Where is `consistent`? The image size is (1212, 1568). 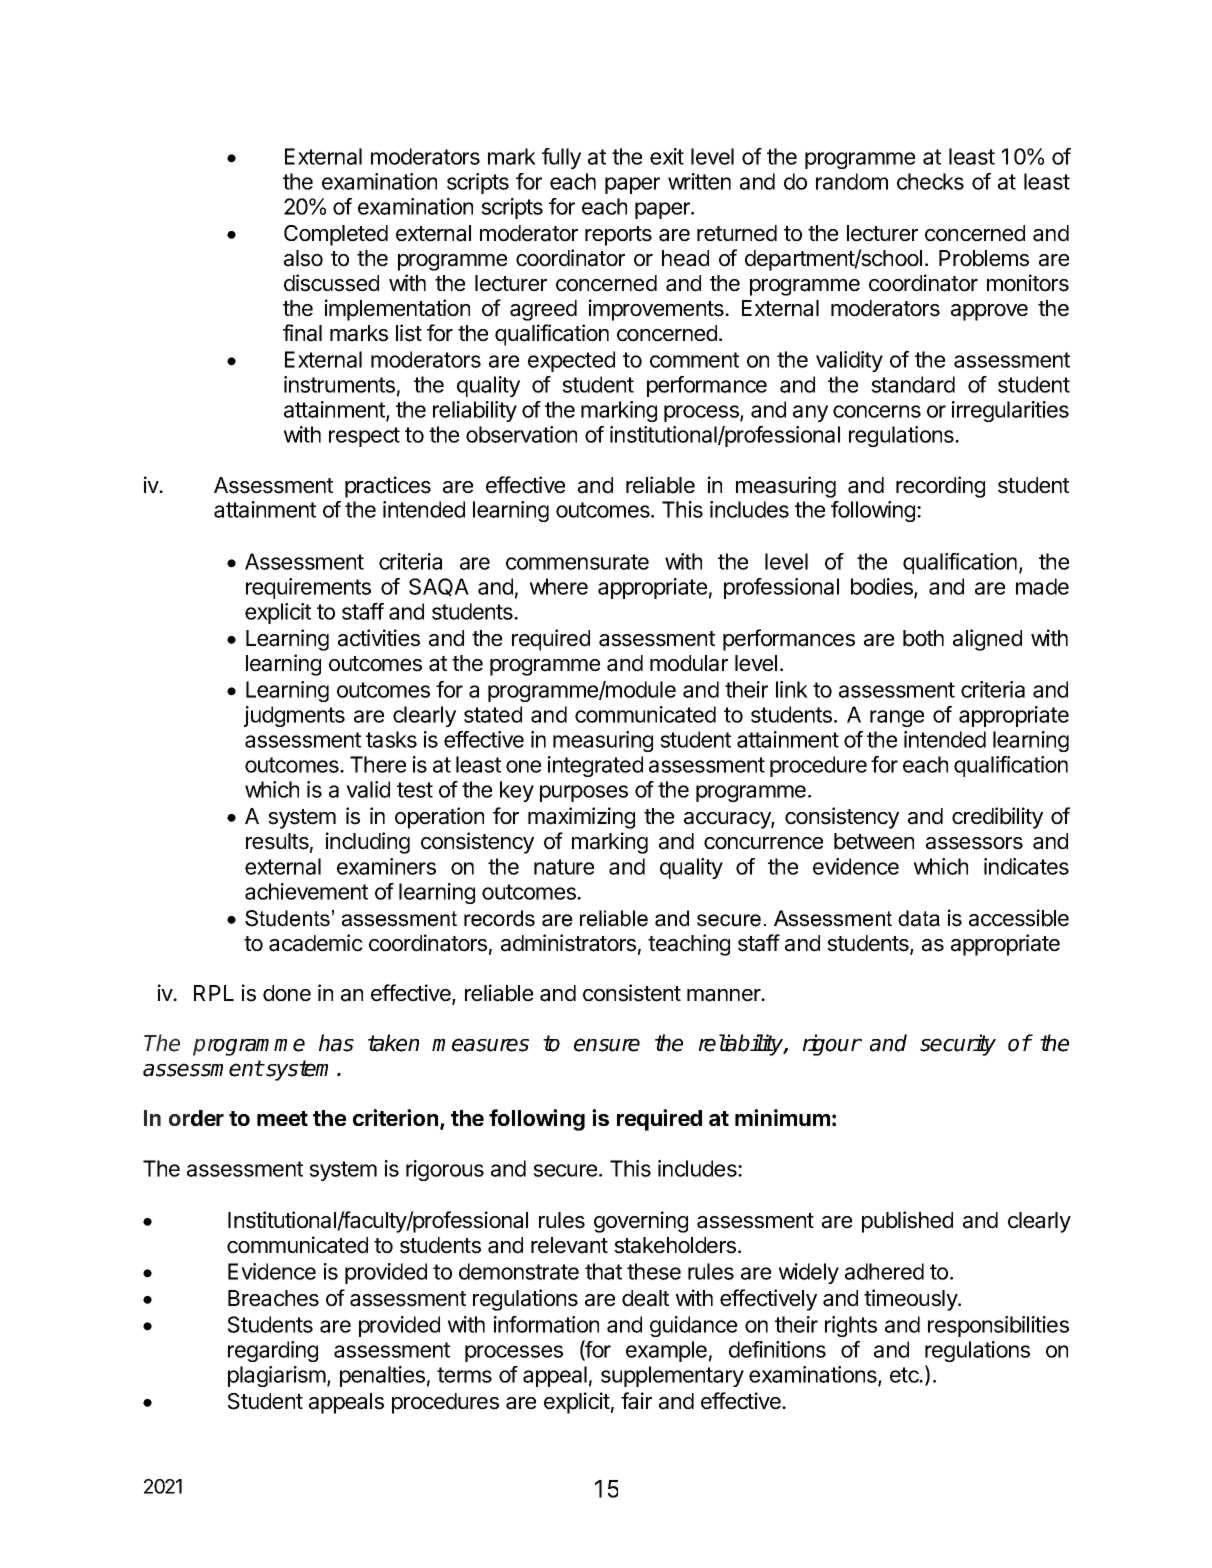
consistent is located at coordinates (632, 993).
